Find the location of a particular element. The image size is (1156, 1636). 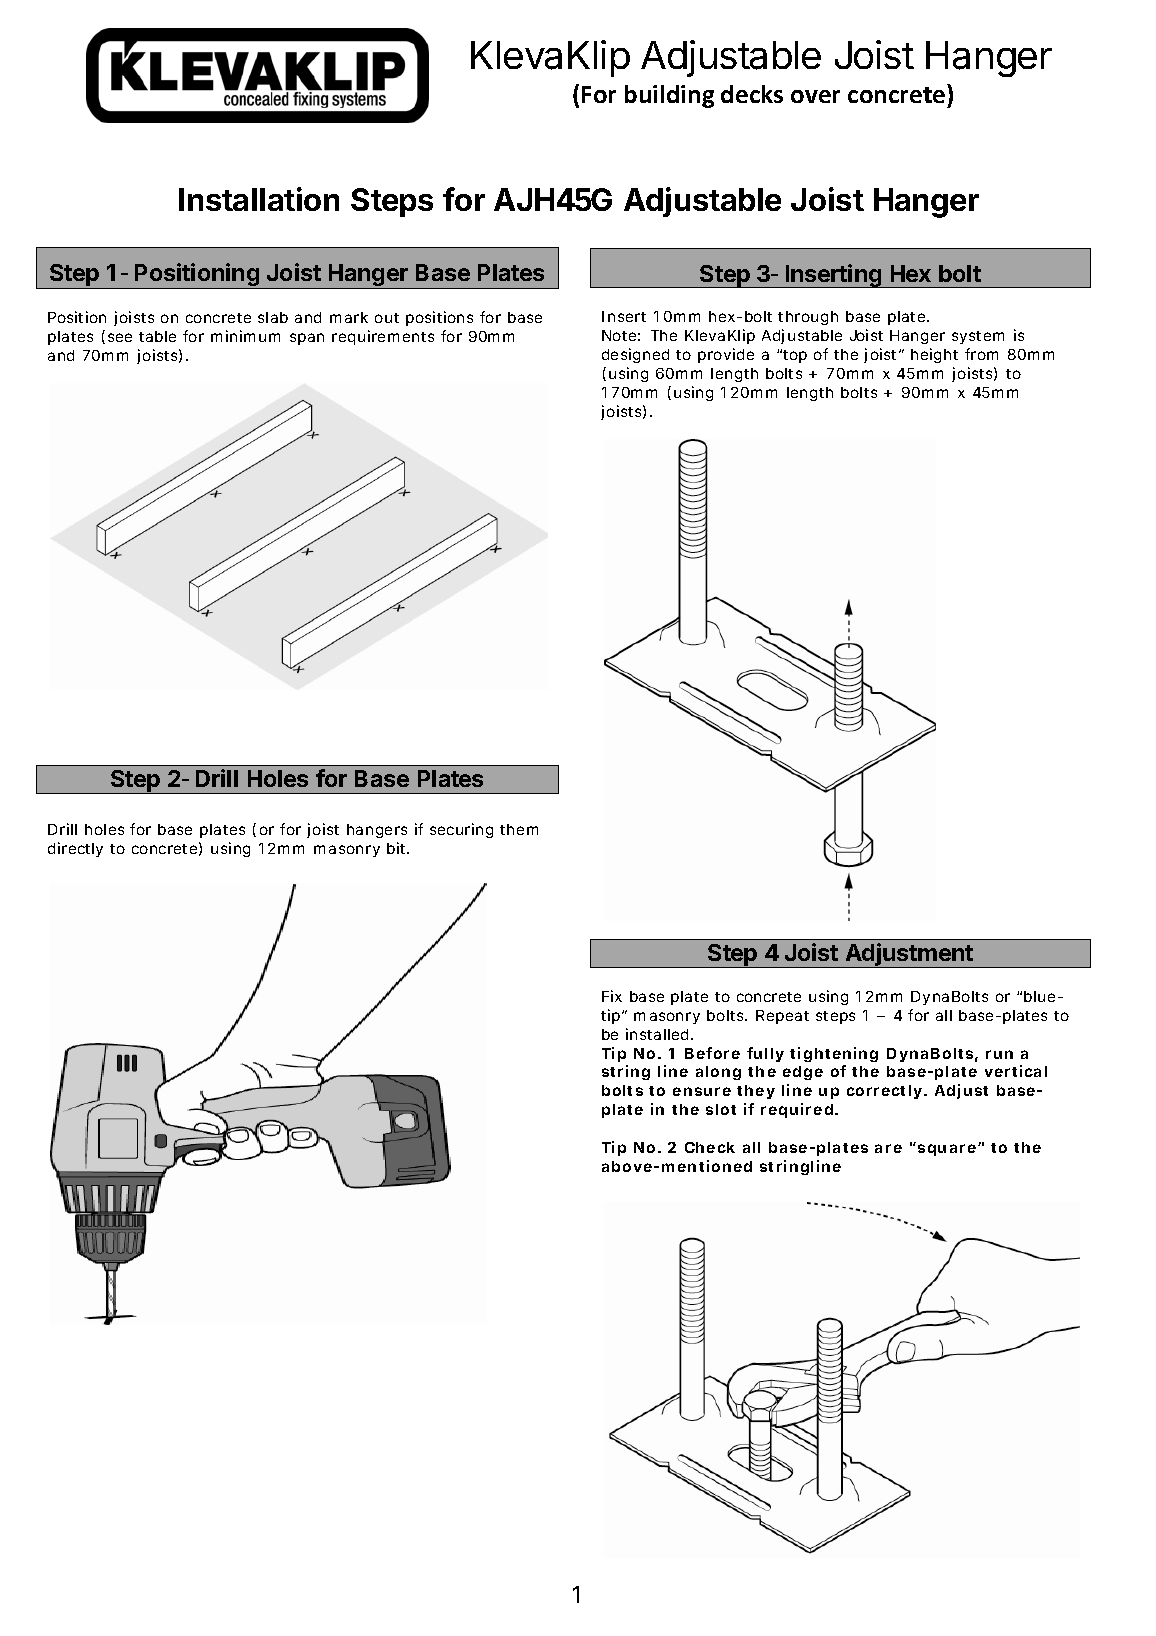

Installation is located at coordinates (259, 199).
